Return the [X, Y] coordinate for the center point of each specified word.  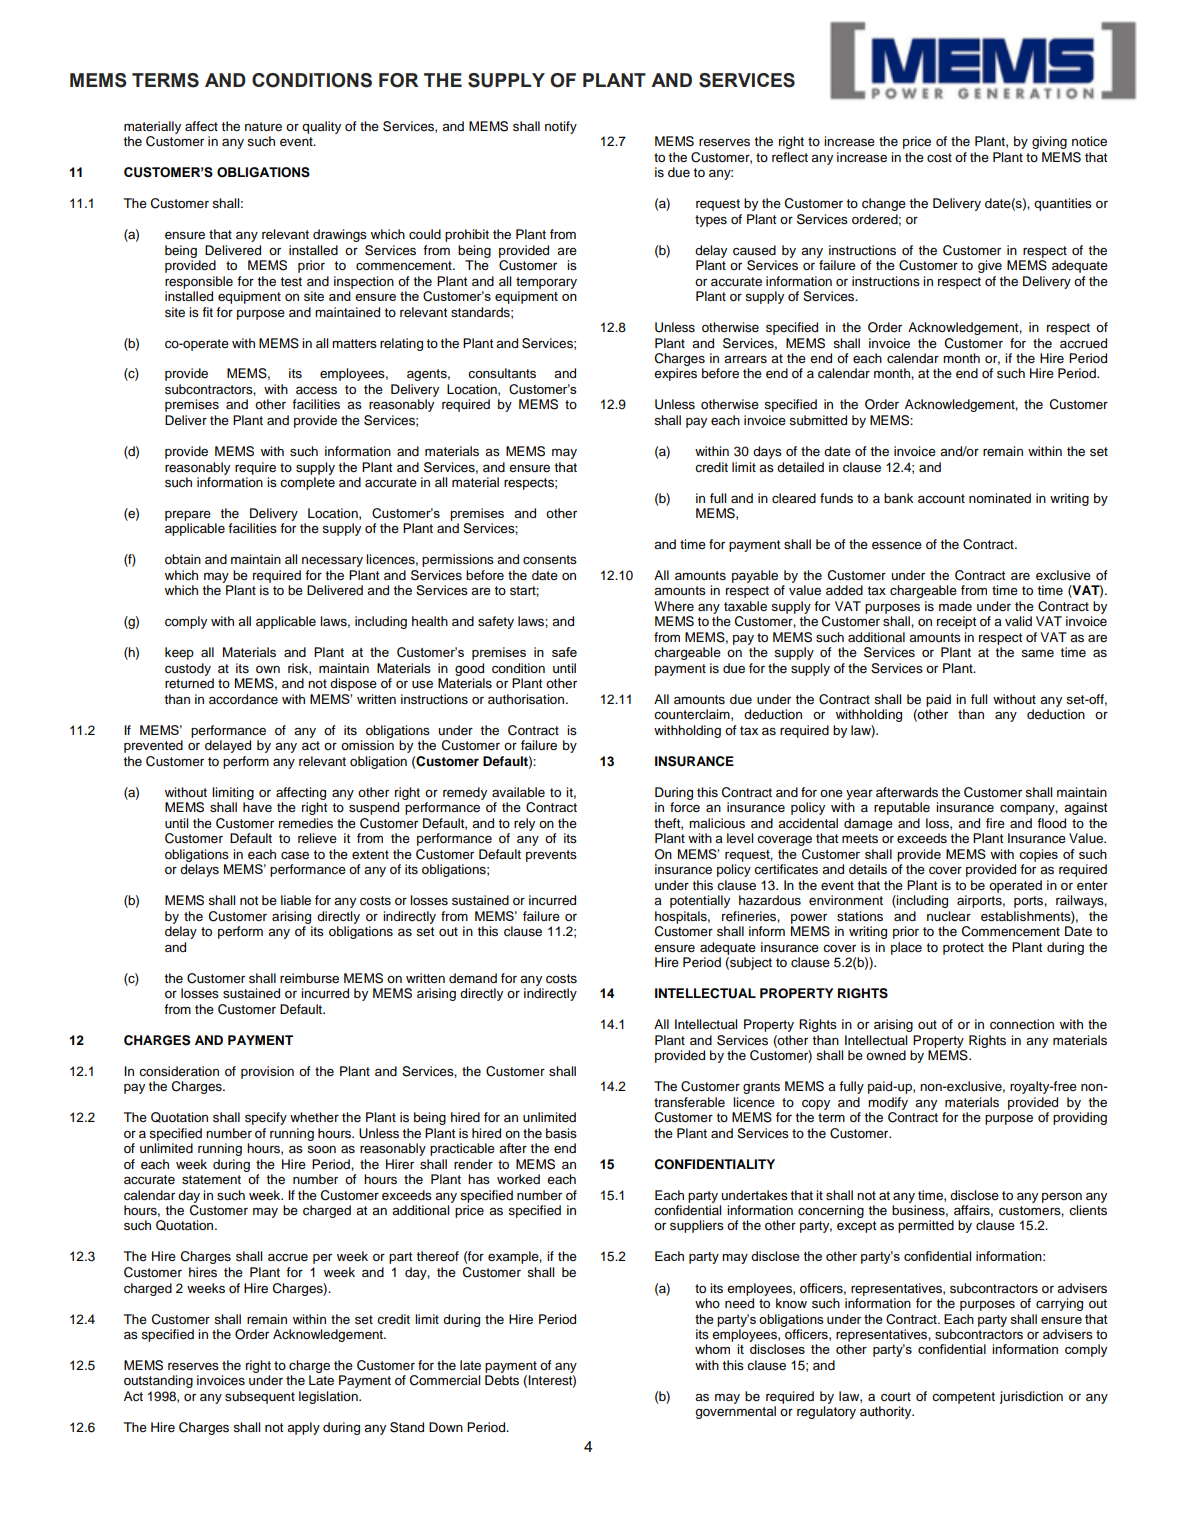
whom [712, 1349]
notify [561, 127]
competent [963, 1398]
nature [263, 126]
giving [1049, 142]
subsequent [260, 1397]
